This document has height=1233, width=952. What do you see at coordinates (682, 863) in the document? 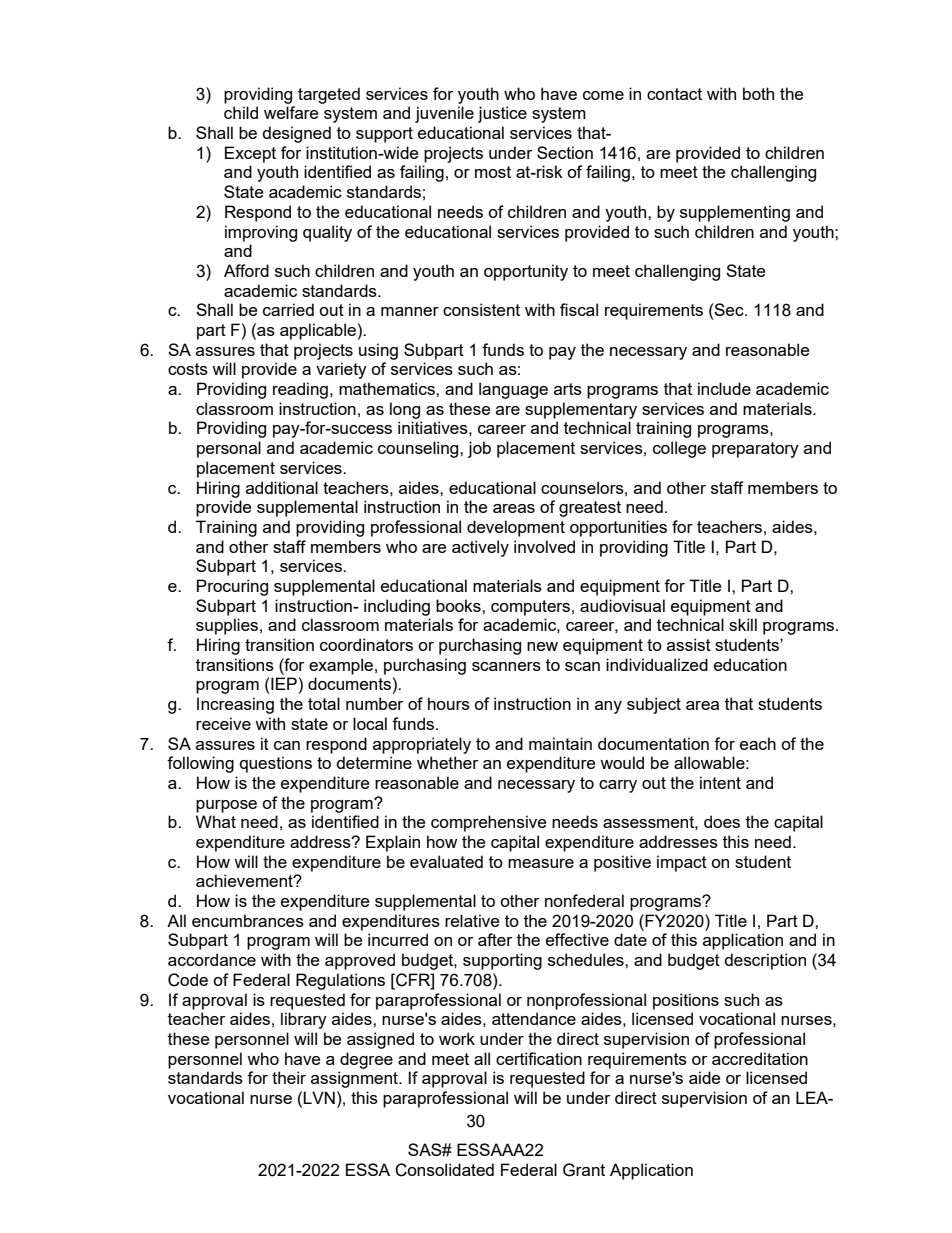
I see `impact` at bounding box center [682, 863].
